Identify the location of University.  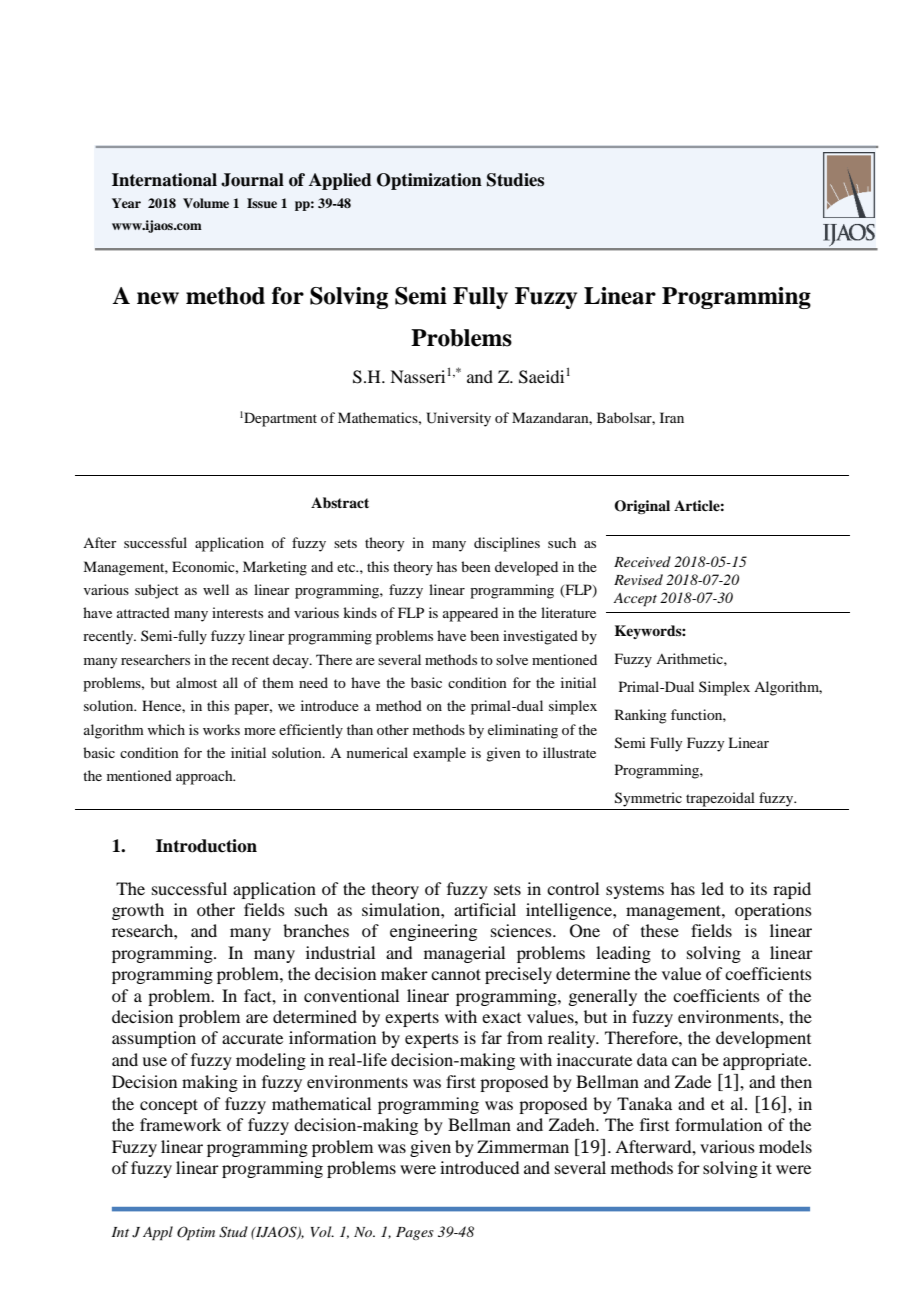
(458, 419).
